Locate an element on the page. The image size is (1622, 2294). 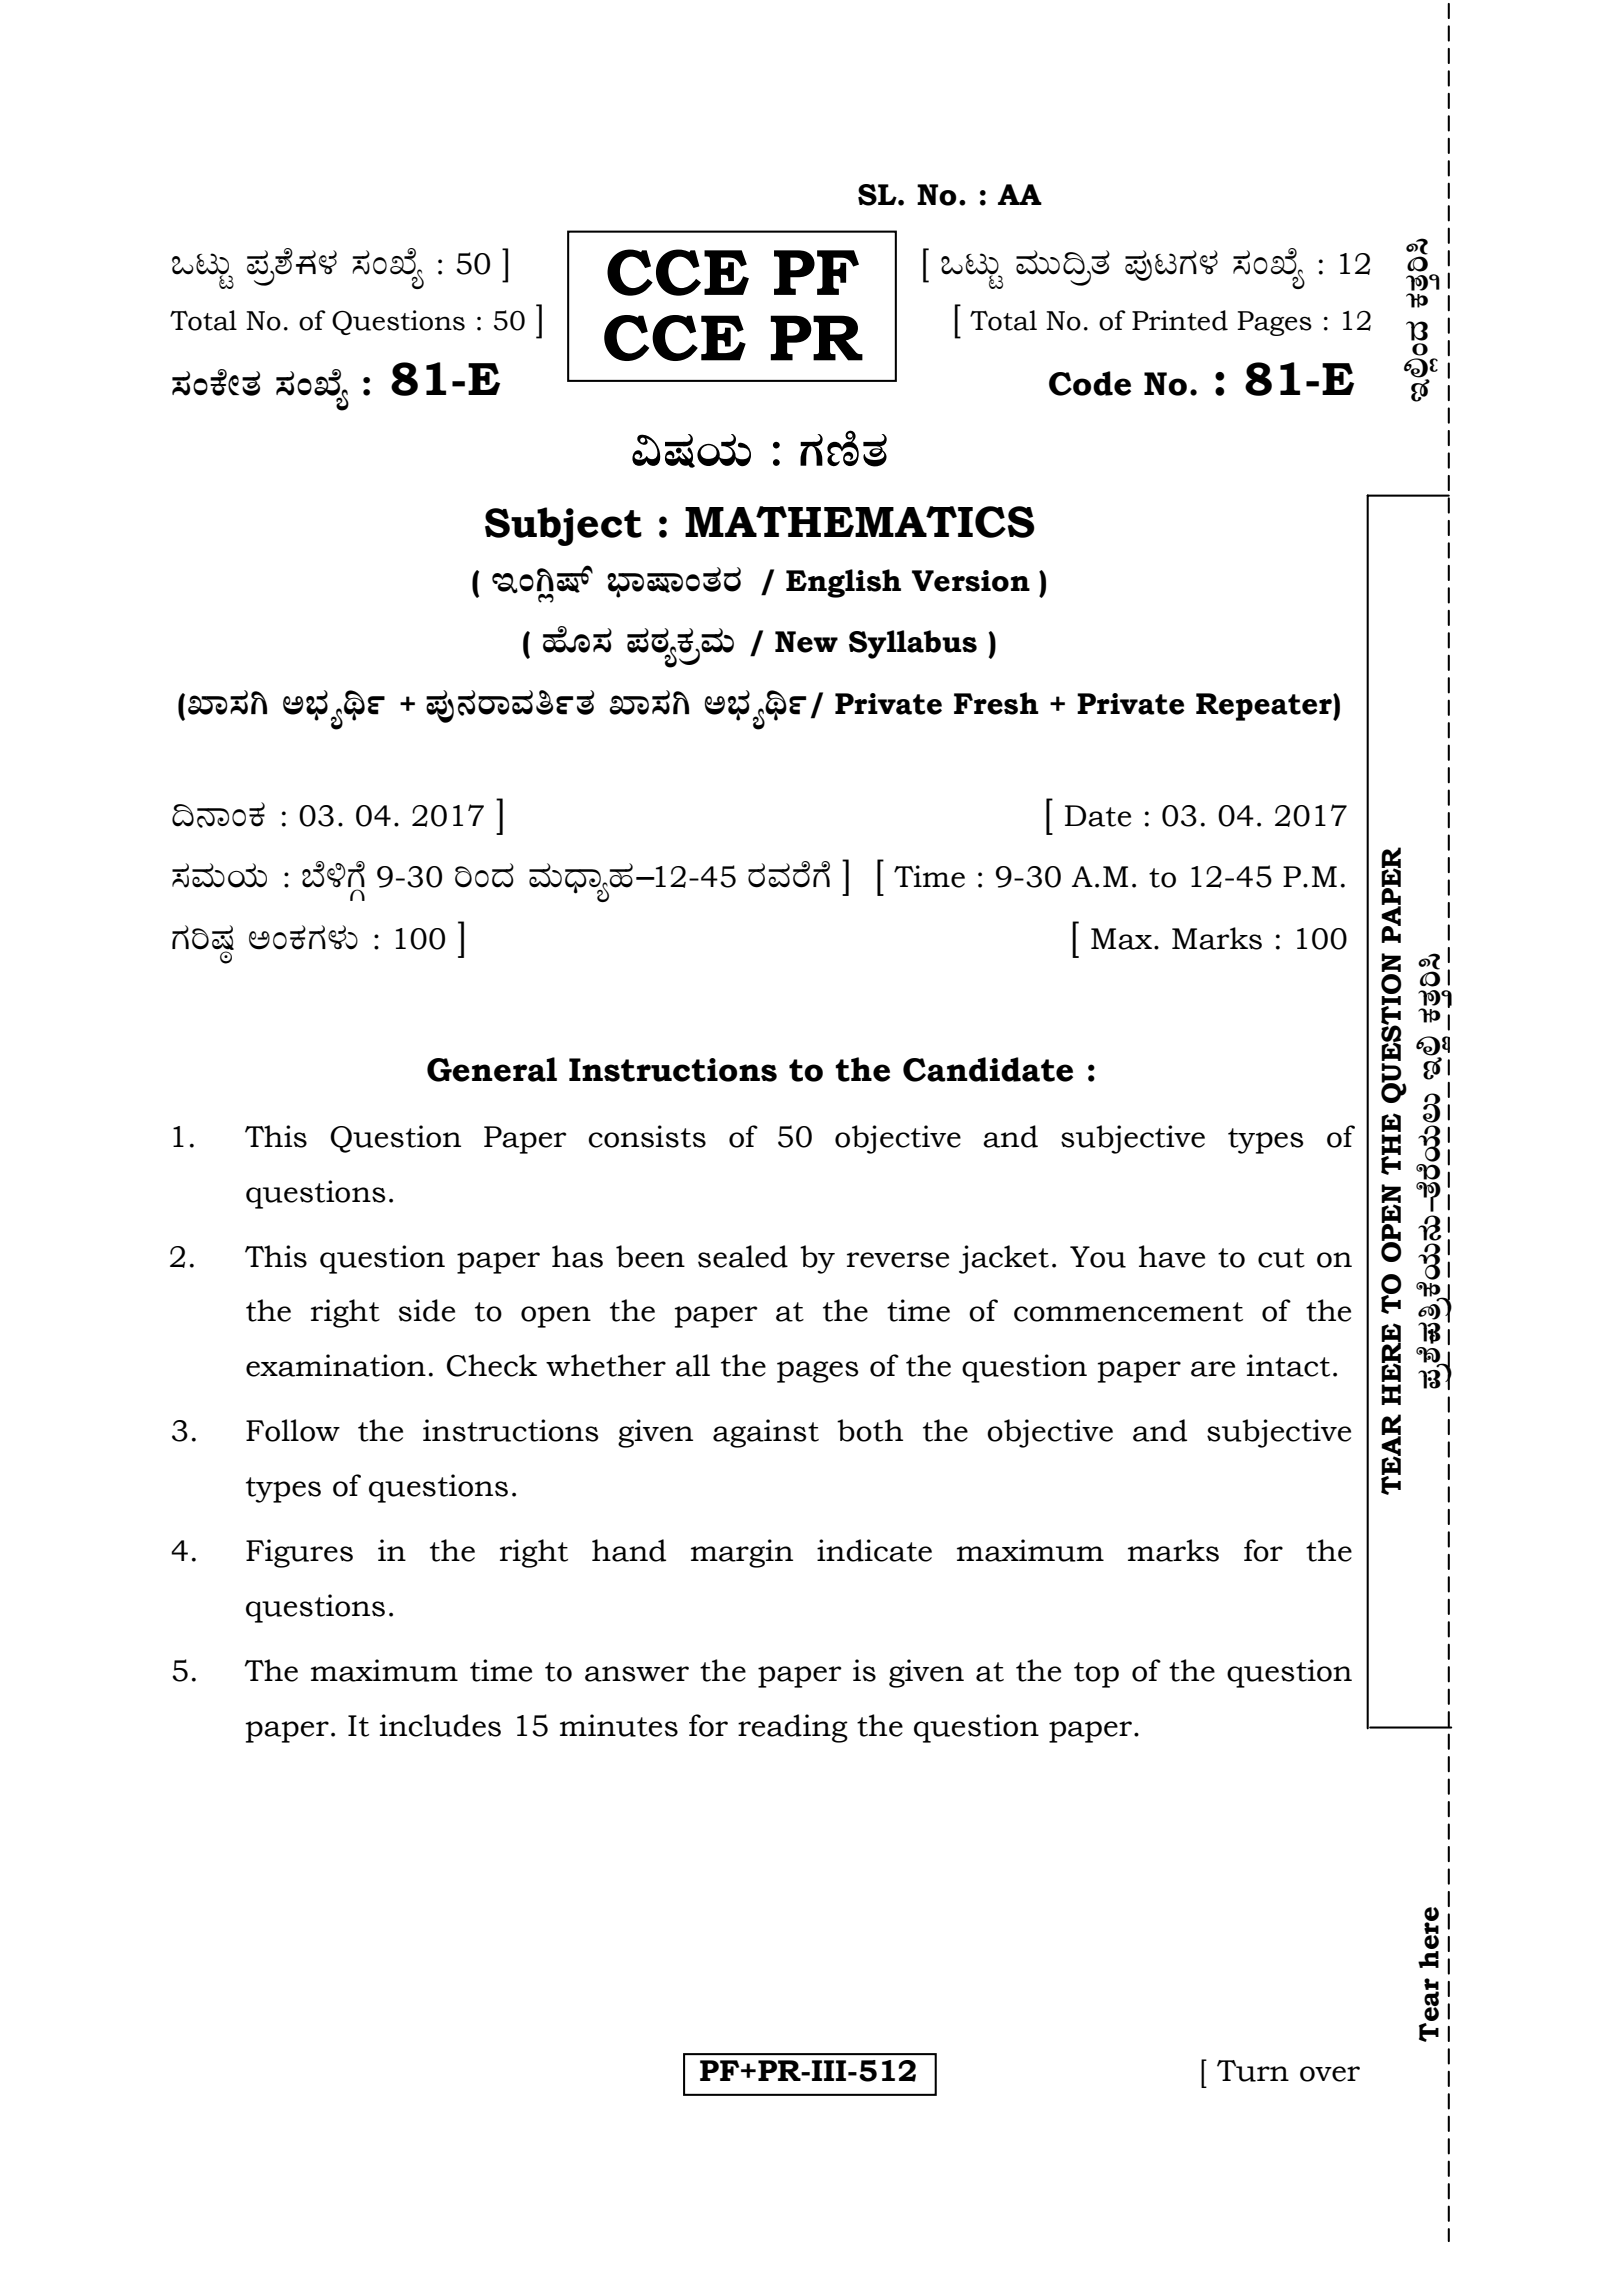
English is located at coordinates (843, 583).
